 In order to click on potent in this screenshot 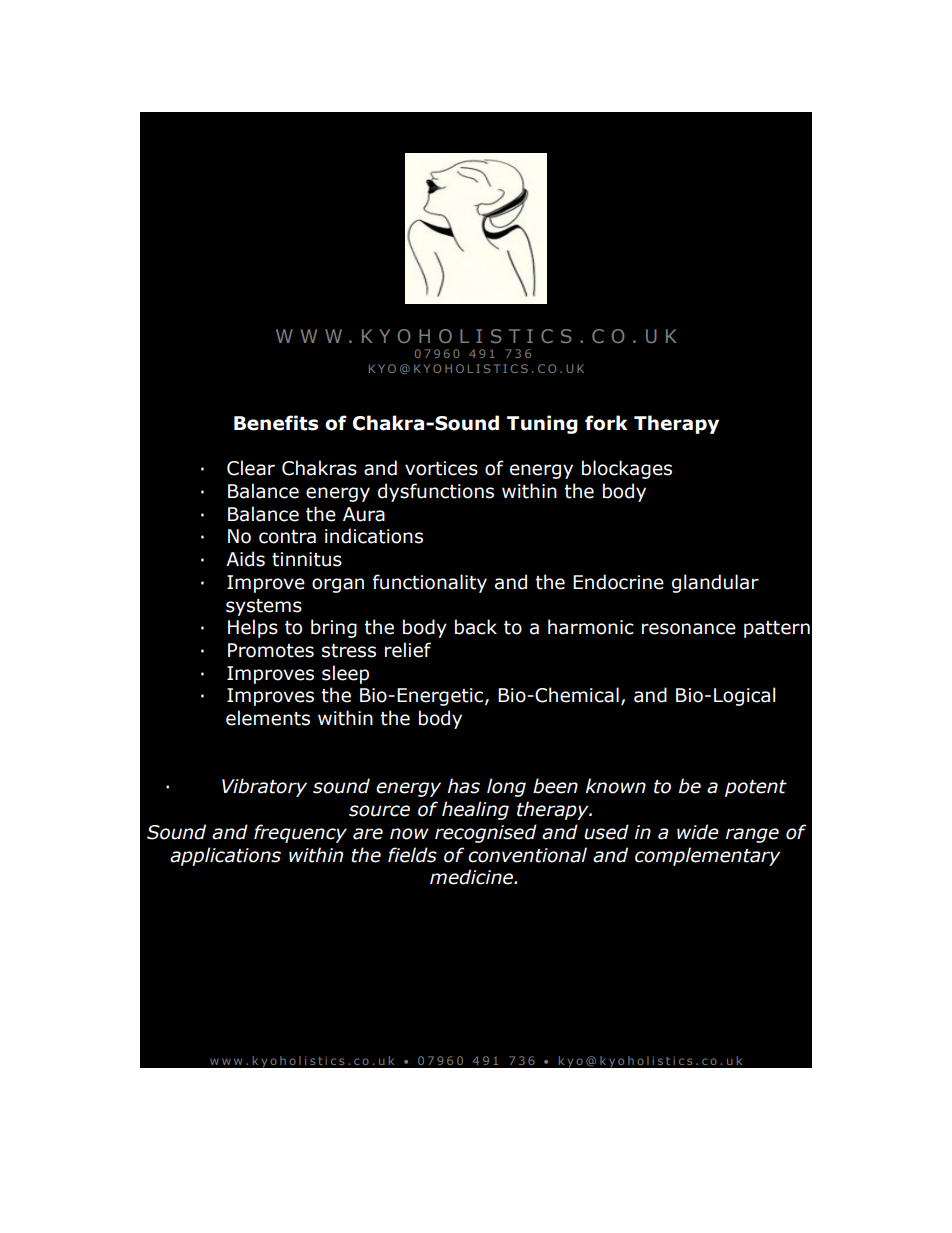, I will do `click(756, 788)`.
